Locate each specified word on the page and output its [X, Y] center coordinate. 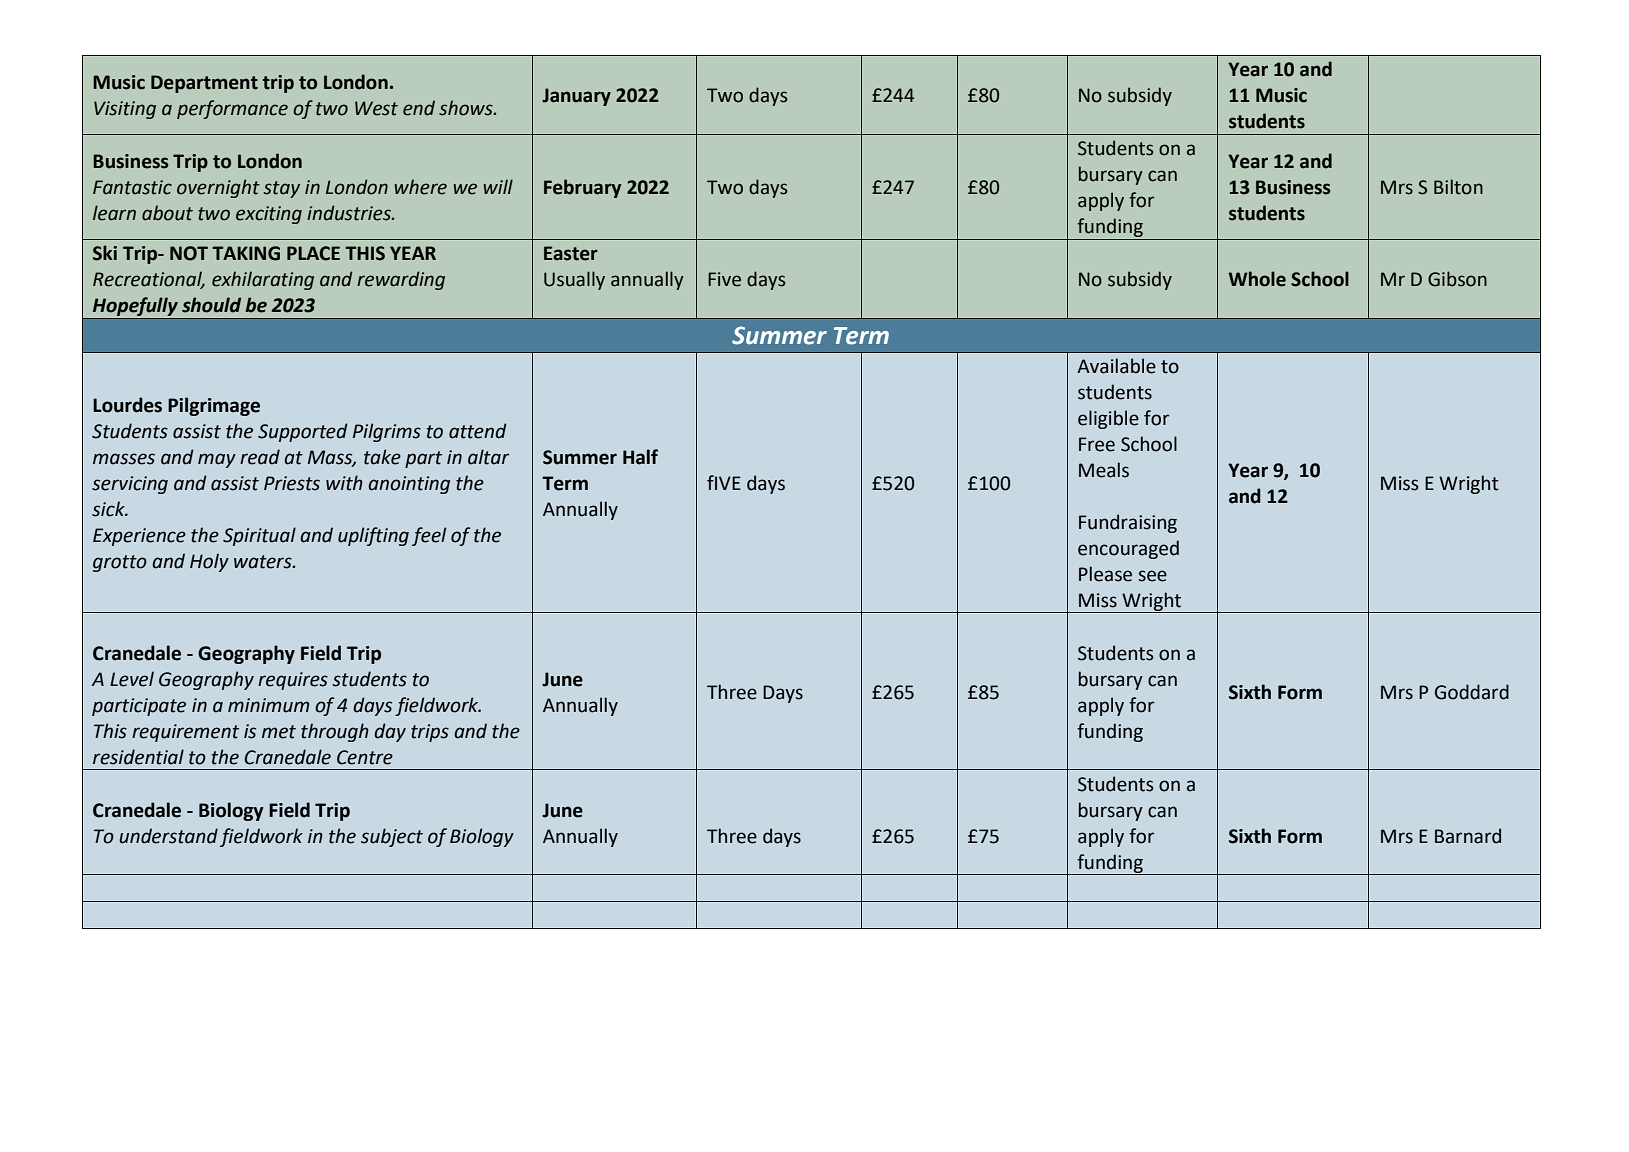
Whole [1257, 279]
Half [640, 457]
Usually [574, 280]
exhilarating [263, 280]
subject [392, 837]
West [376, 108]
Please [1105, 574]
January [576, 97]
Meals [1104, 470]
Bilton [1458, 187]
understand [168, 836]
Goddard [1472, 692]
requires [293, 681]
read [260, 457]
